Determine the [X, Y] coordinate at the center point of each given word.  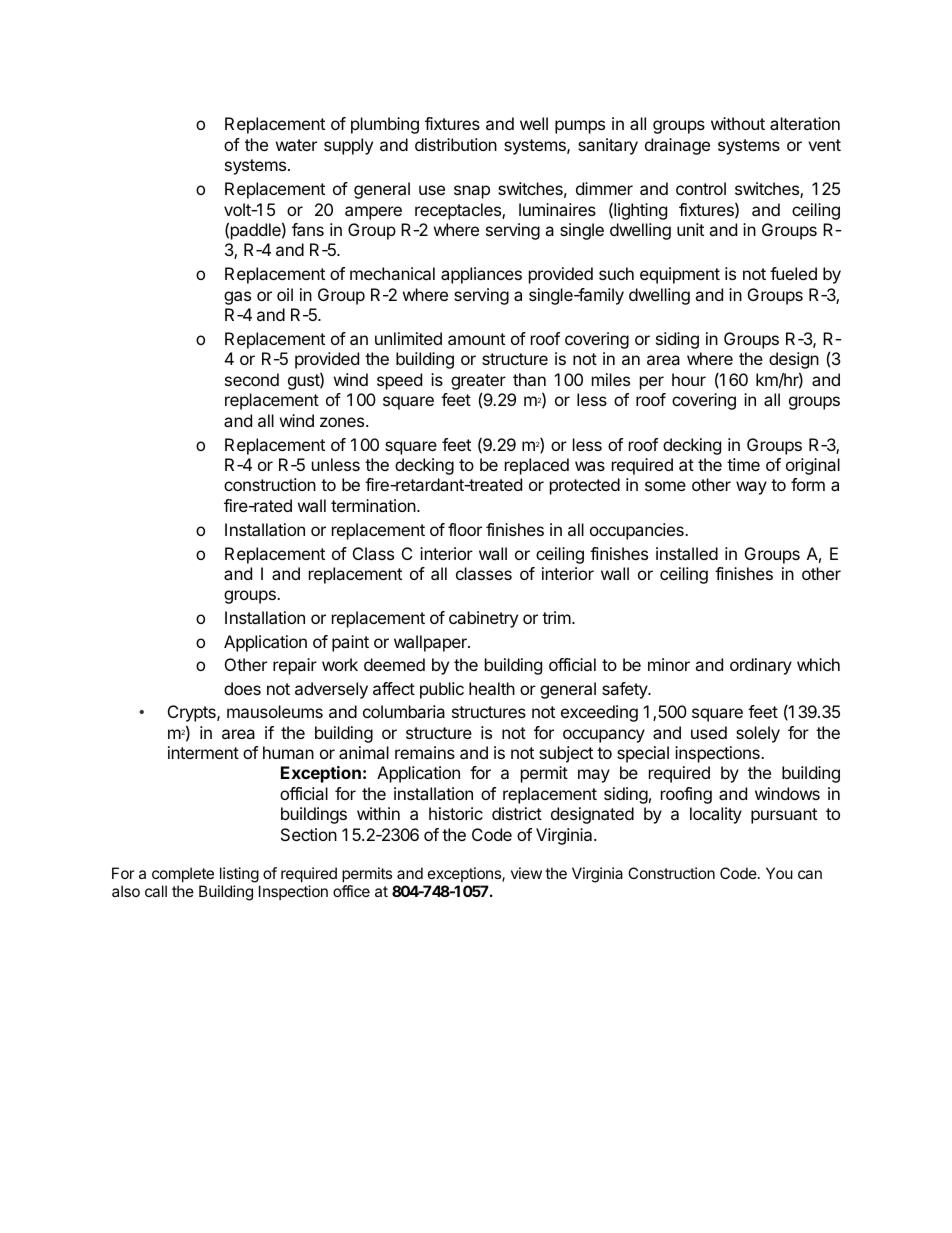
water [296, 145]
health [492, 688]
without [738, 123]
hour [689, 379]
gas [237, 298]
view [526, 873]
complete [183, 874]
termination [373, 505]
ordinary [761, 666]
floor [465, 529]
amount [476, 339]
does [242, 688]
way [751, 488]
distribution [456, 144]
